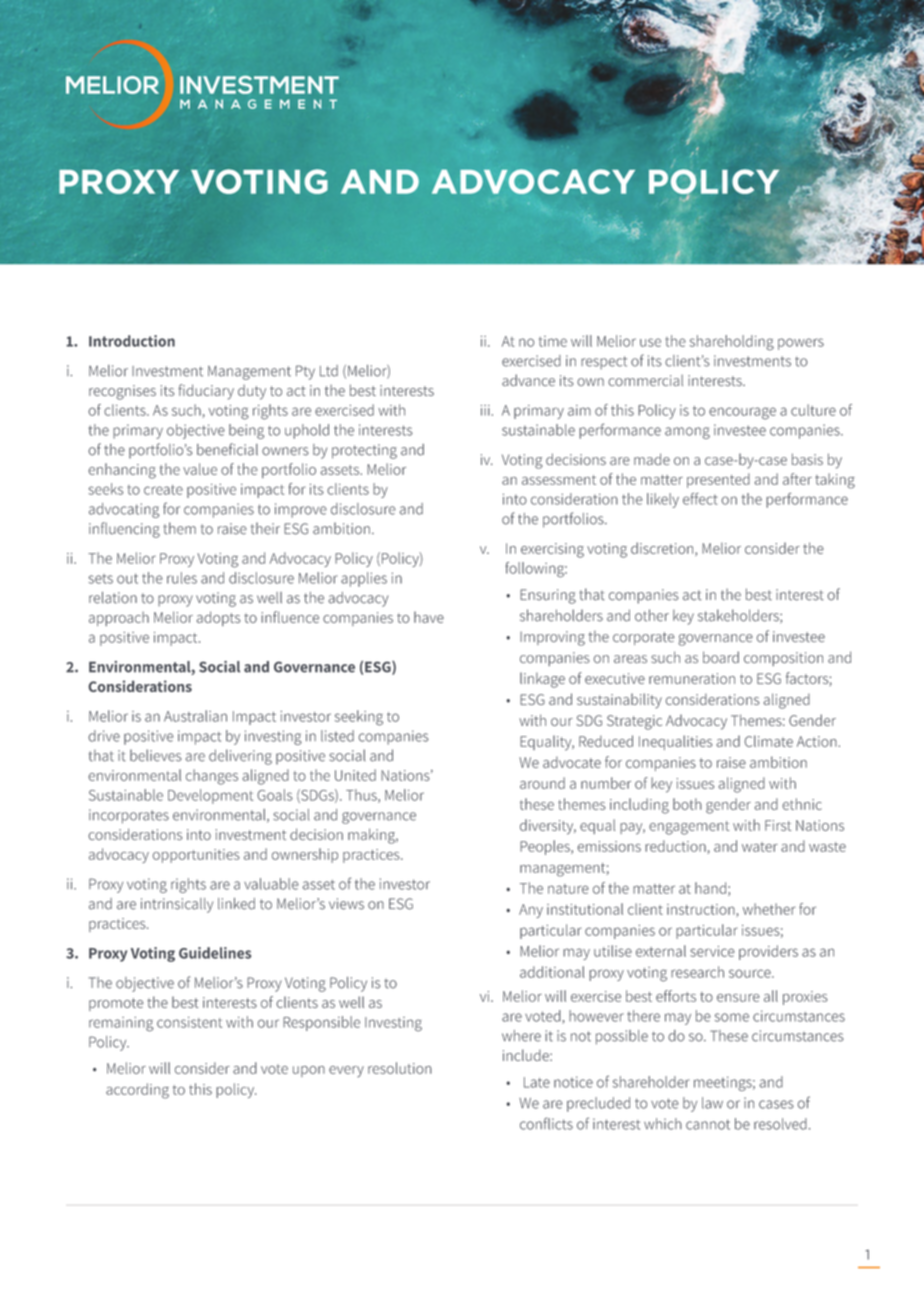 The height and width of the screenshot is (1308, 924). I want to click on create, so click(163, 490).
